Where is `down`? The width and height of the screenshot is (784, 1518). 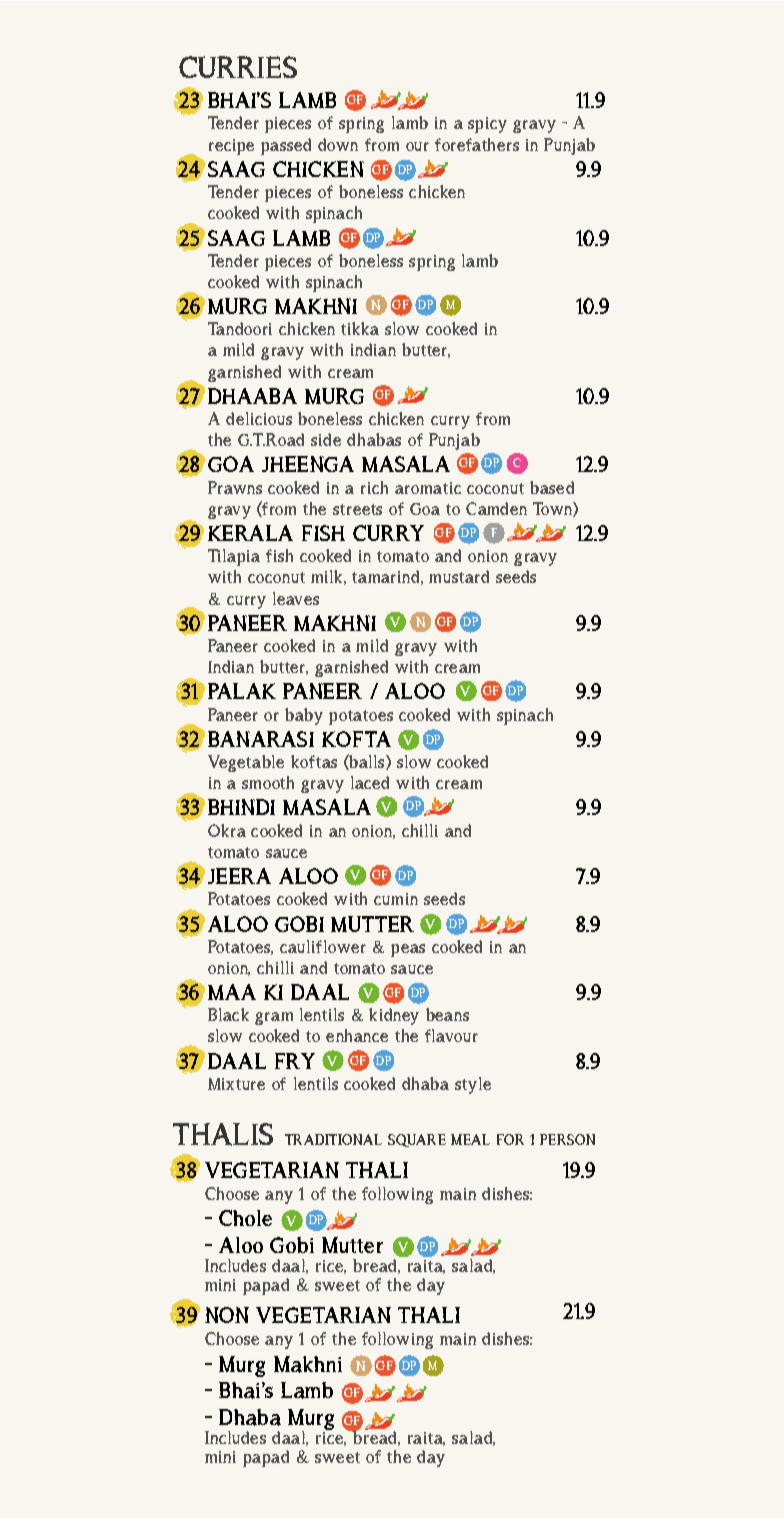 down is located at coordinates (338, 144).
